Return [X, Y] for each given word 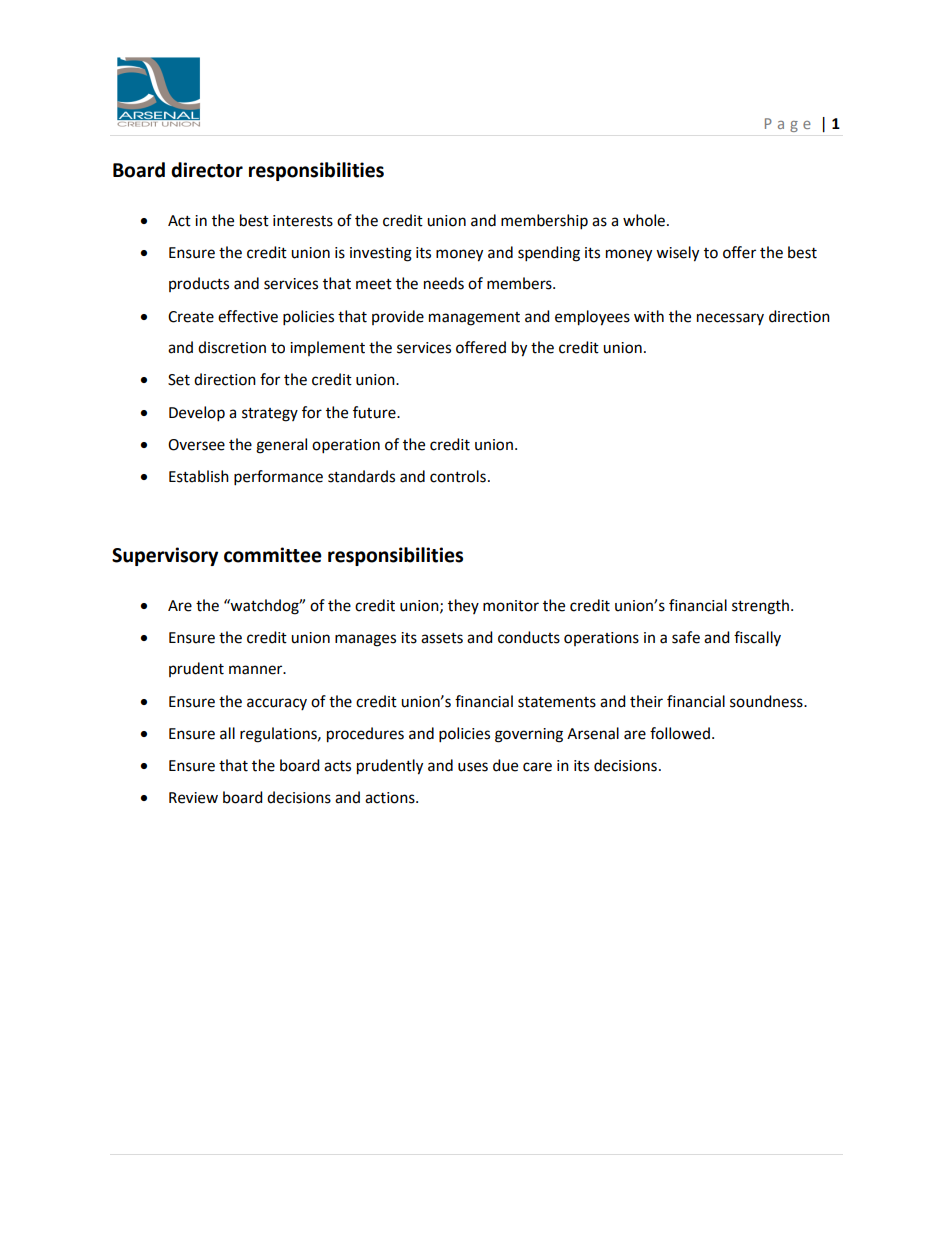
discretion [232, 347]
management [474, 319]
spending [549, 254]
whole [644, 220]
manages [365, 640]
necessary [730, 319]
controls [458, 476]
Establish [199, 476]
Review [193, 798]
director [207, 170]
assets [442, 638]
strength [760, 607]
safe [686, 637]
